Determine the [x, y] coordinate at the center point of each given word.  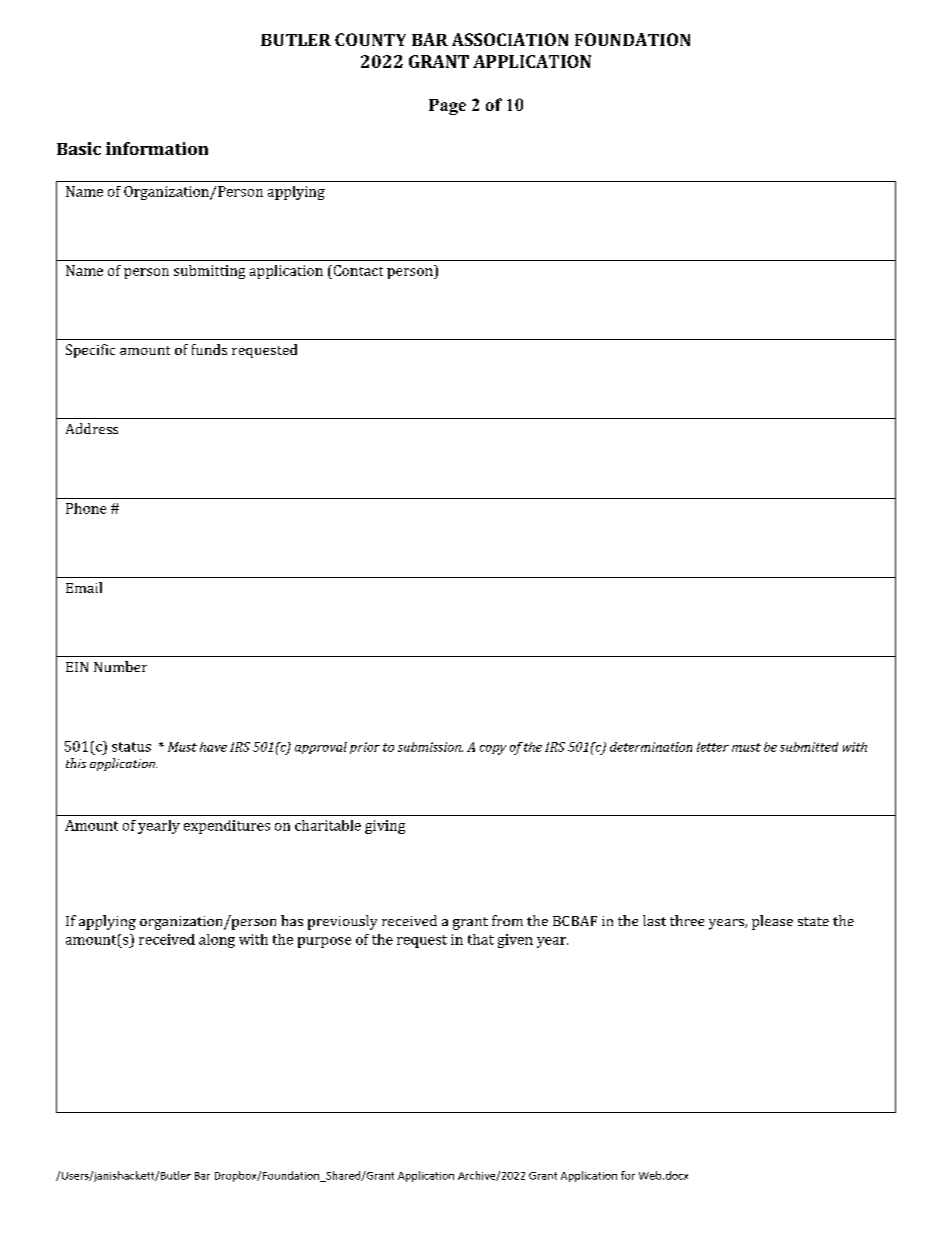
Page [447, 107]
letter [713, 747]
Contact [357, 270]
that [481, 939]
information [157, 148]
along [217, 941]
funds [209, 349]
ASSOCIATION [510, 39]
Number [120, 666]
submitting [209, 272]
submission [430, 747]
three [687, 920]
